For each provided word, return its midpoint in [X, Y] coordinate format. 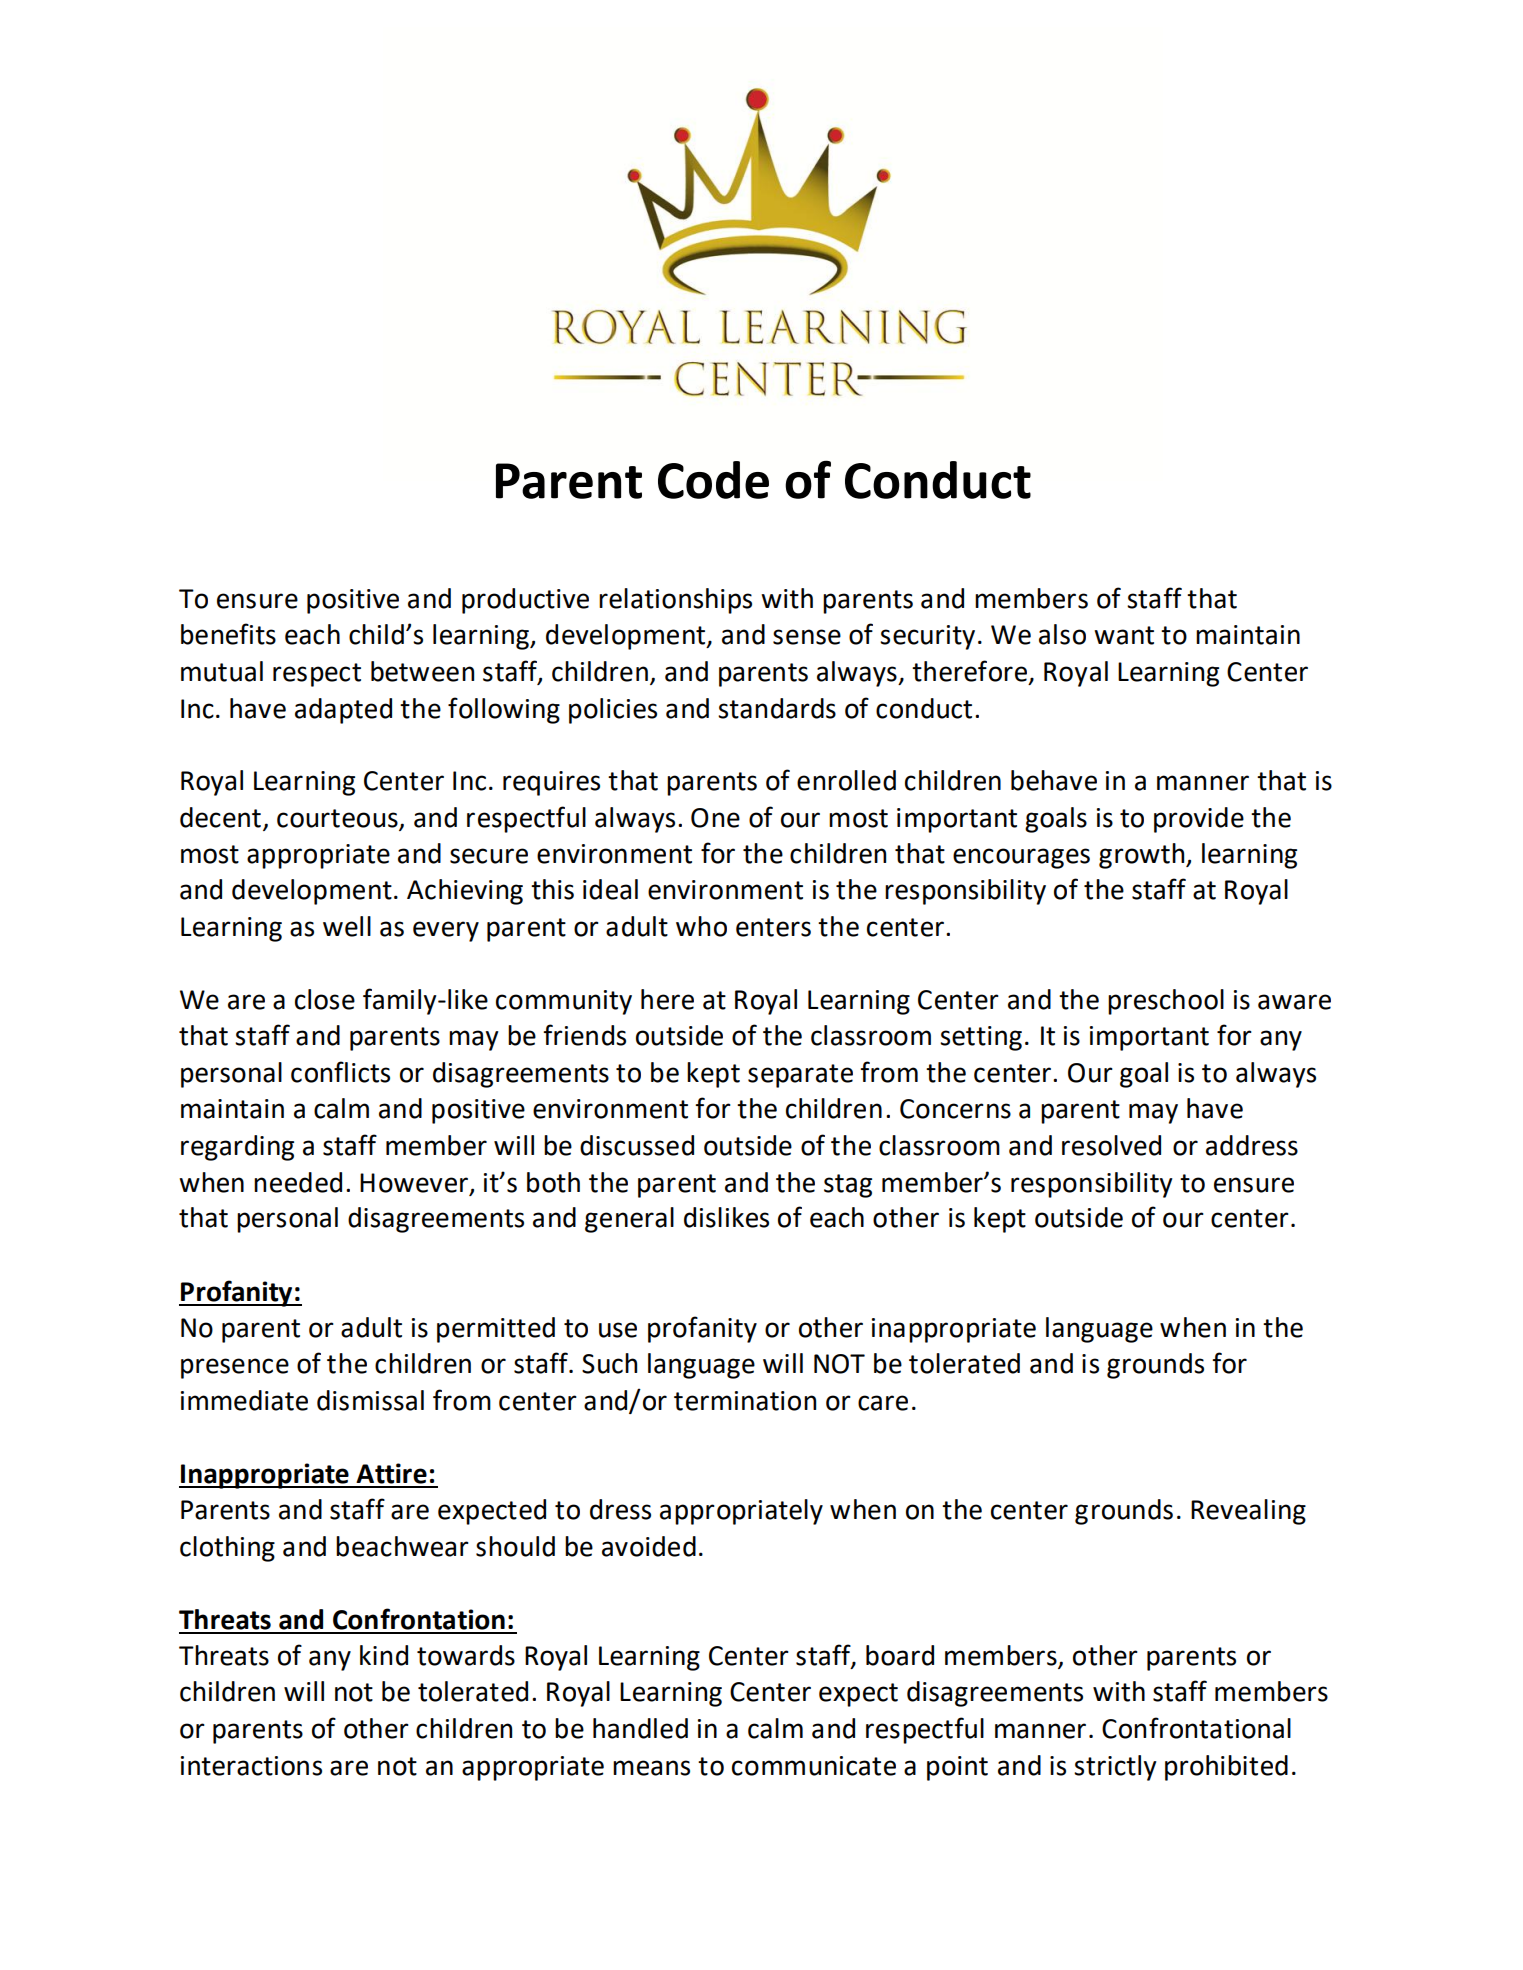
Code [713, 480]
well [347, 926]
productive [525, 601]
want [1124, 635]
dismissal [370, 1400]
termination [745, 1401]
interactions [251, 1766]
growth [1143, 856]
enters [773, 927]
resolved [1111, 1145]
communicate [814, 1766]
